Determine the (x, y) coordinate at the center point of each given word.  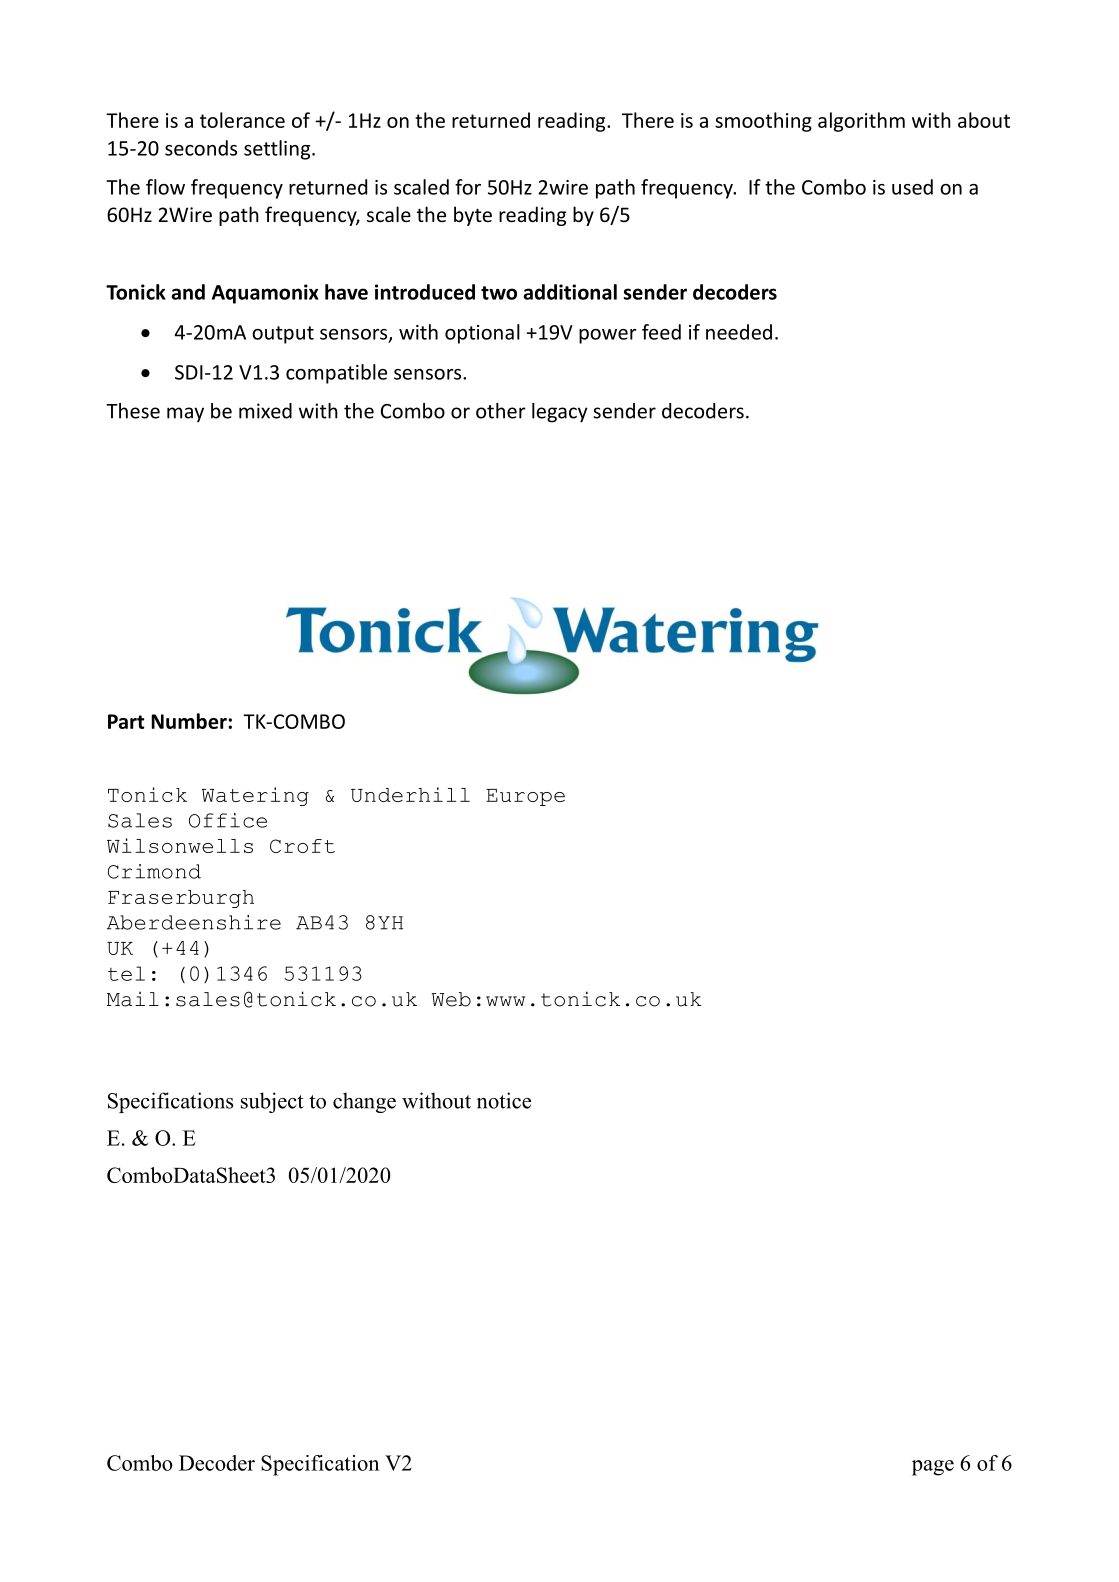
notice (504, 1100)
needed (739, 332)
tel (126, 973)
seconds (201, 148)
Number (190, 721)
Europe (525, 797)
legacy (560, 413)
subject (272, 1102)
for (468, 187)
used (912, 187)
